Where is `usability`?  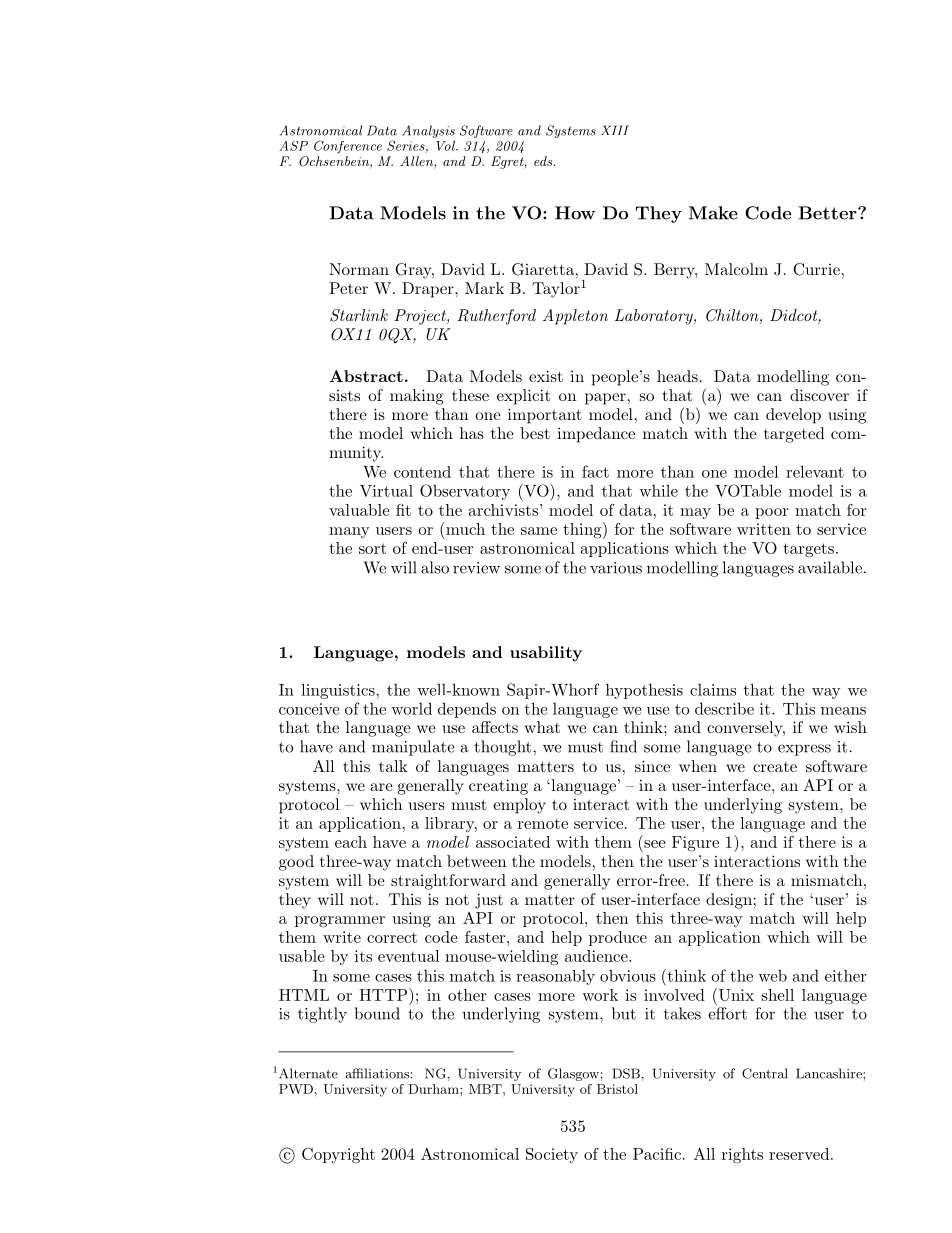 usability is located at coordinates (546, 654).
